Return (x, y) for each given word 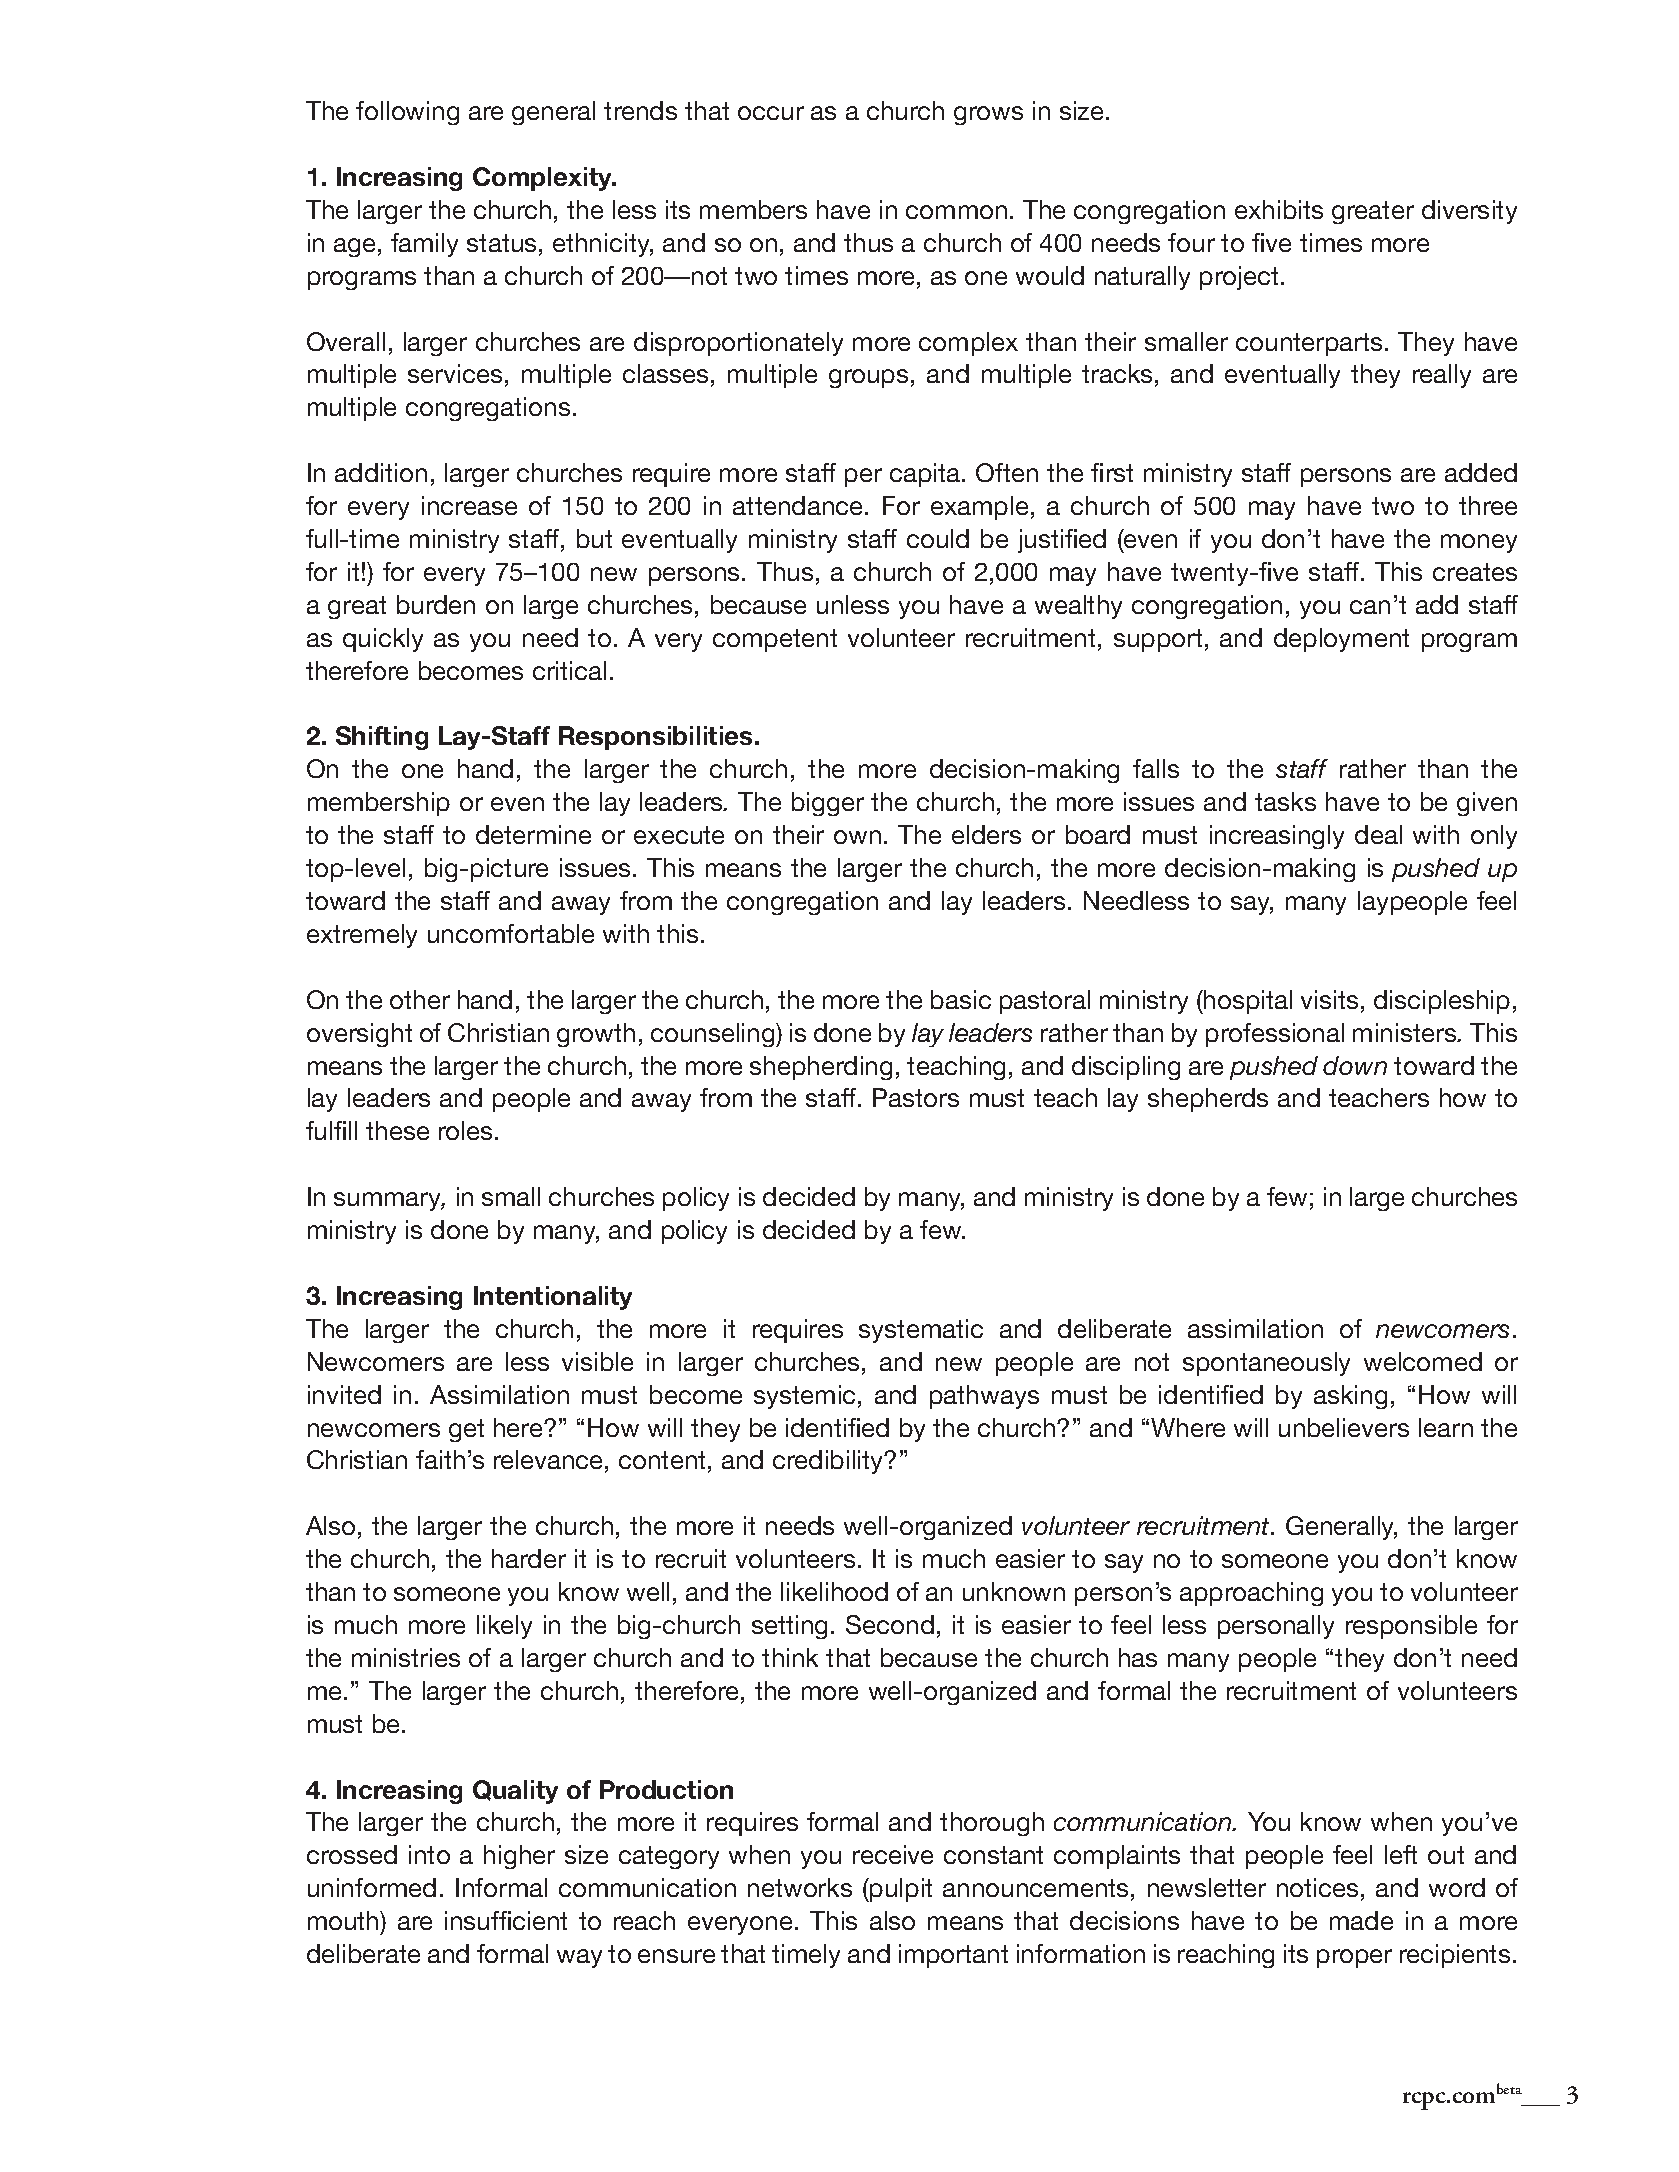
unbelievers (1344, 1427)
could (938, 538)
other (420, 999)
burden (436, 604)
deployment (1341, 640)
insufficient (506, 1920)
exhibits (1279, 209)
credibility (829, 1462)
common (956, 212)
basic (961, 999)
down (1355, 1065)
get (466, 1430)
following (407, 113)
